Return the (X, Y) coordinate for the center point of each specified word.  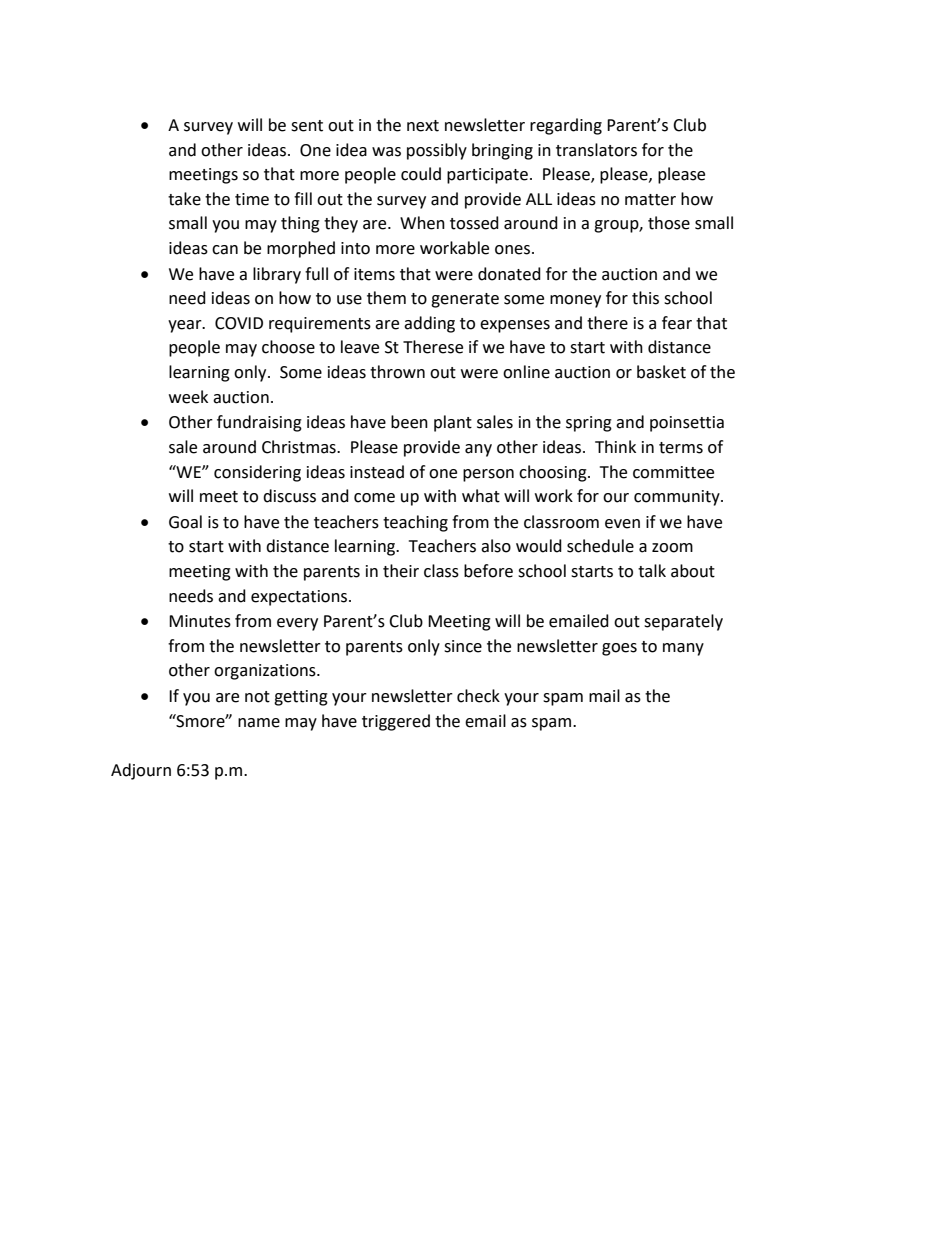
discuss (289, 496)
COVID (239, 323)
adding (429, 324)
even (622, 524)
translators (596, 150)
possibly (437, 151)
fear (677, 323)
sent (307, 126)
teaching (415, 523)
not (257, 697)
